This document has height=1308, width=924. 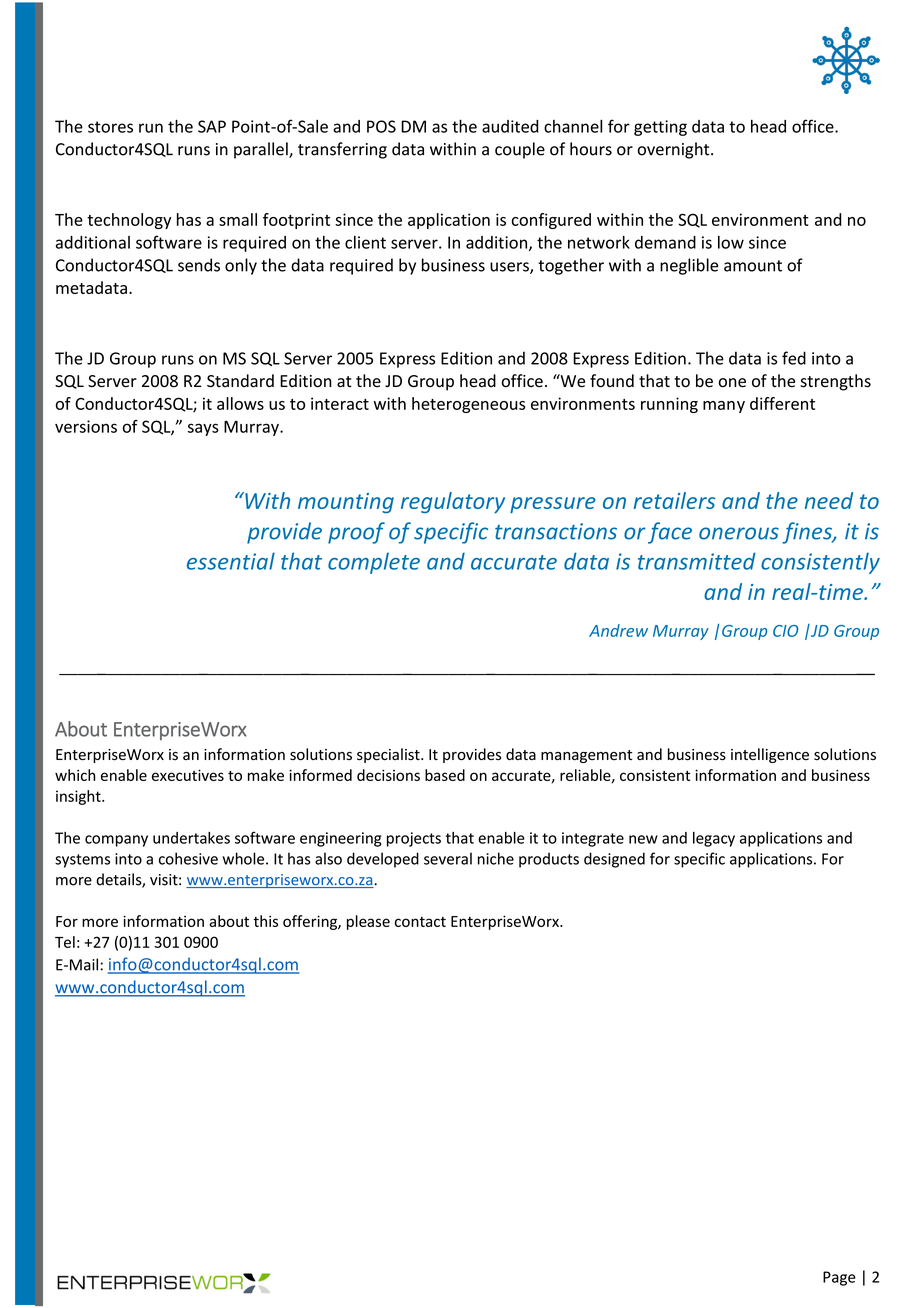 What do you see at coordinates (265, 921) in the document?
I see `this` at bounding box center [265, 921].
